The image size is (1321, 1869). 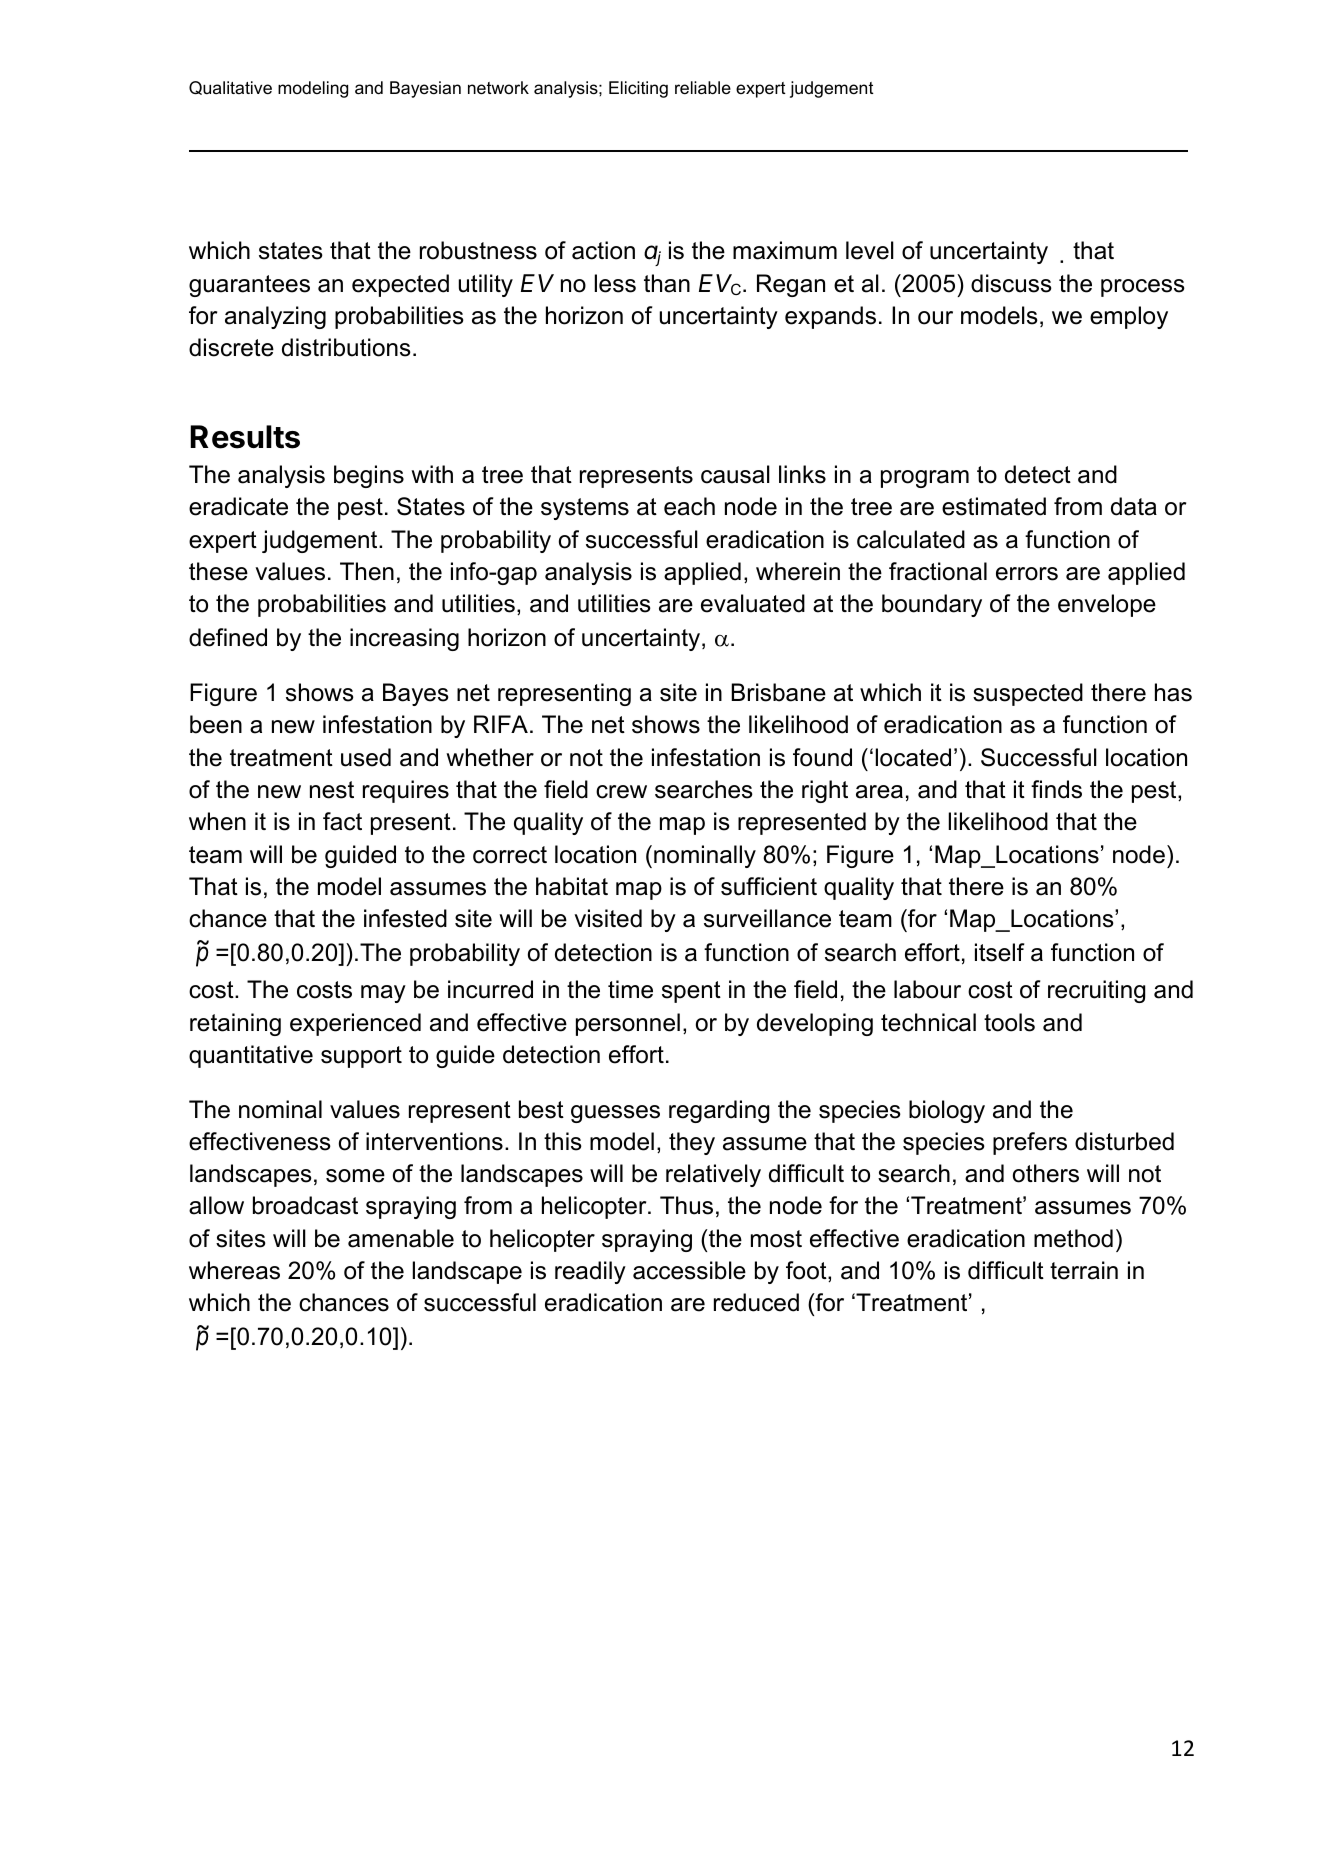 What do you see at coordinates (703, 87) in the screenshot?
I see `reliable` at bounding box center [703, 87].
